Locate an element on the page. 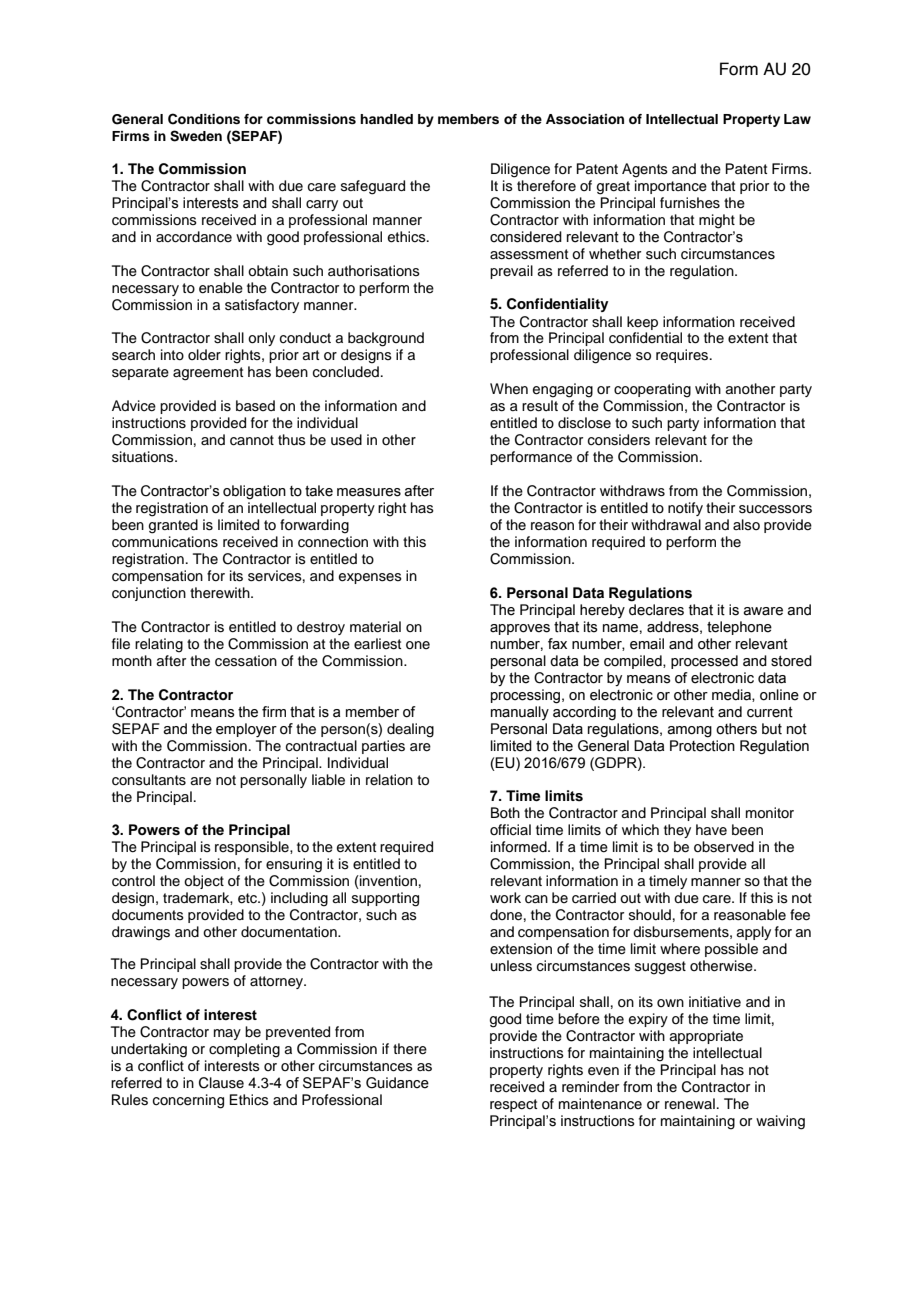 The height and width of the image is (1307, 924). When is located at coordinates (509, 389).
